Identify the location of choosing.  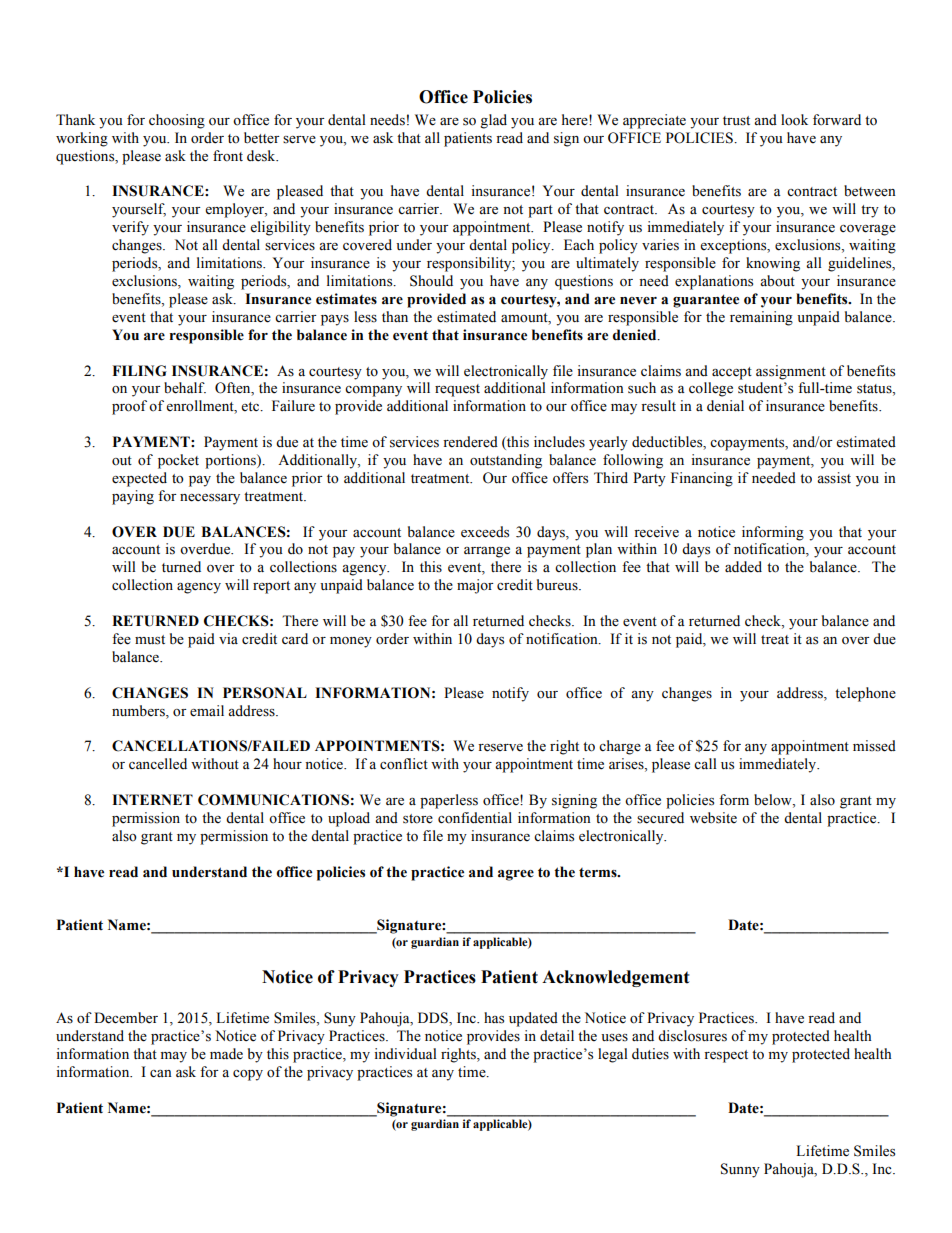
(177, 121).
